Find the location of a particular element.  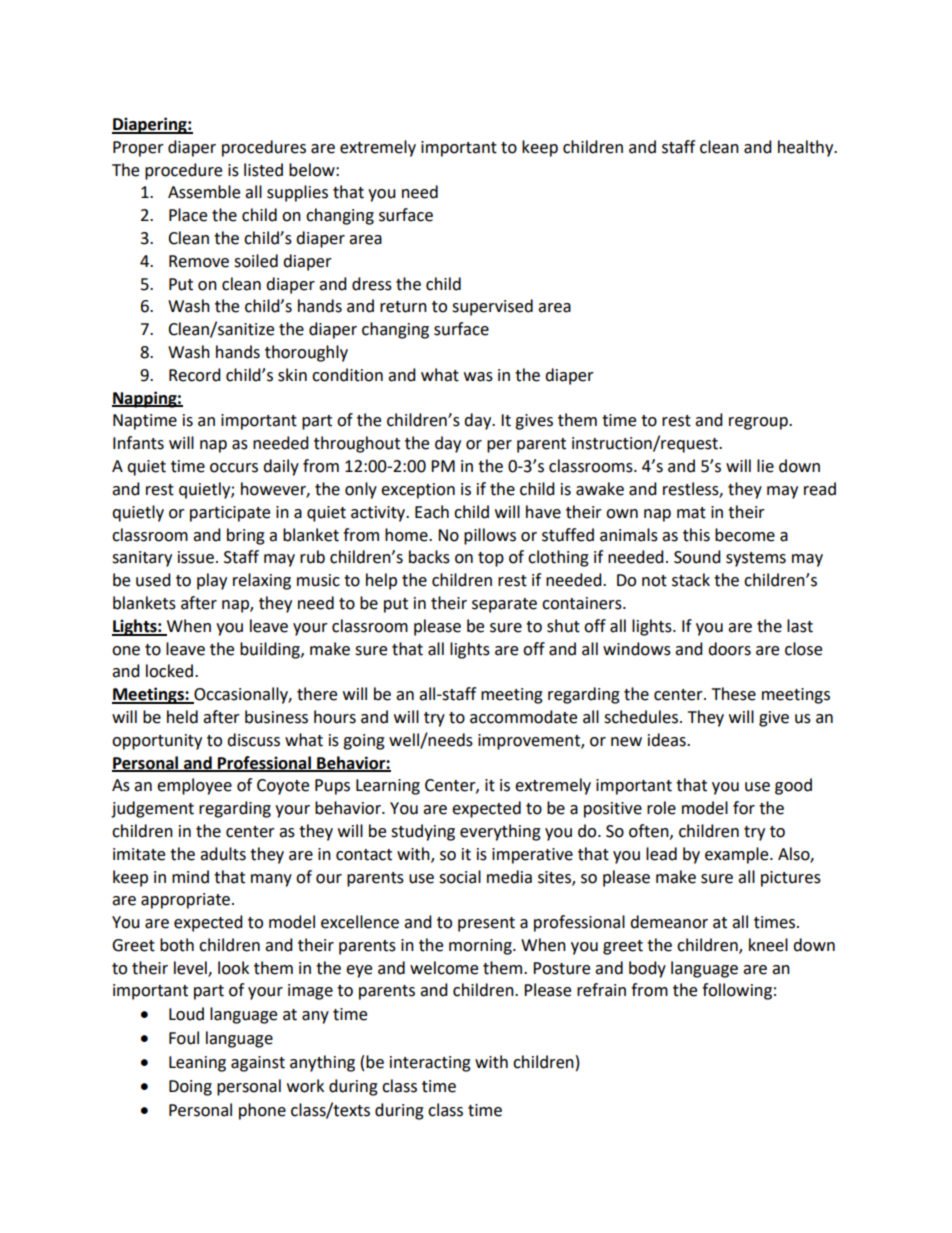

everything is located at coordinates (500, 832).
